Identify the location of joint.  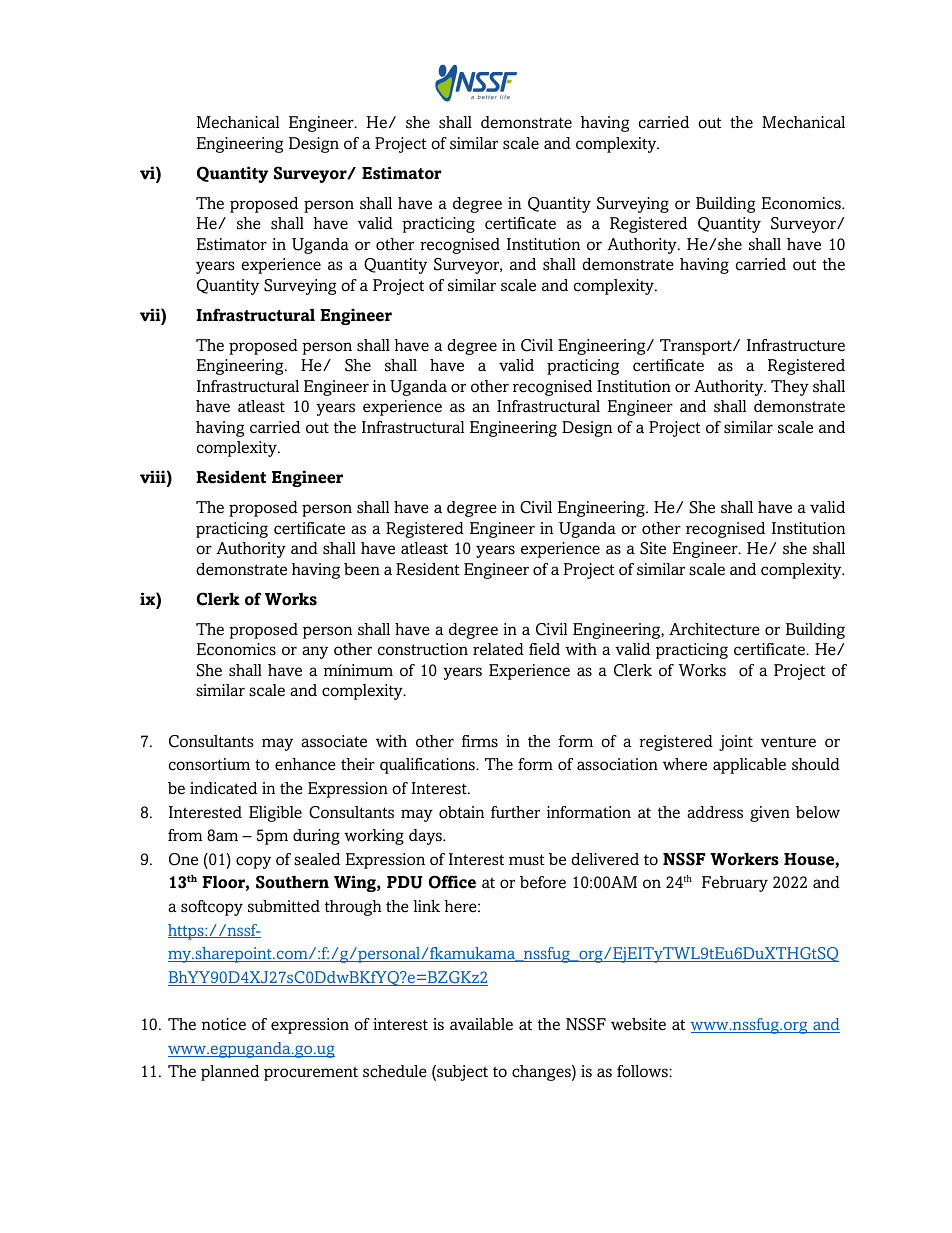
(736, 743).
